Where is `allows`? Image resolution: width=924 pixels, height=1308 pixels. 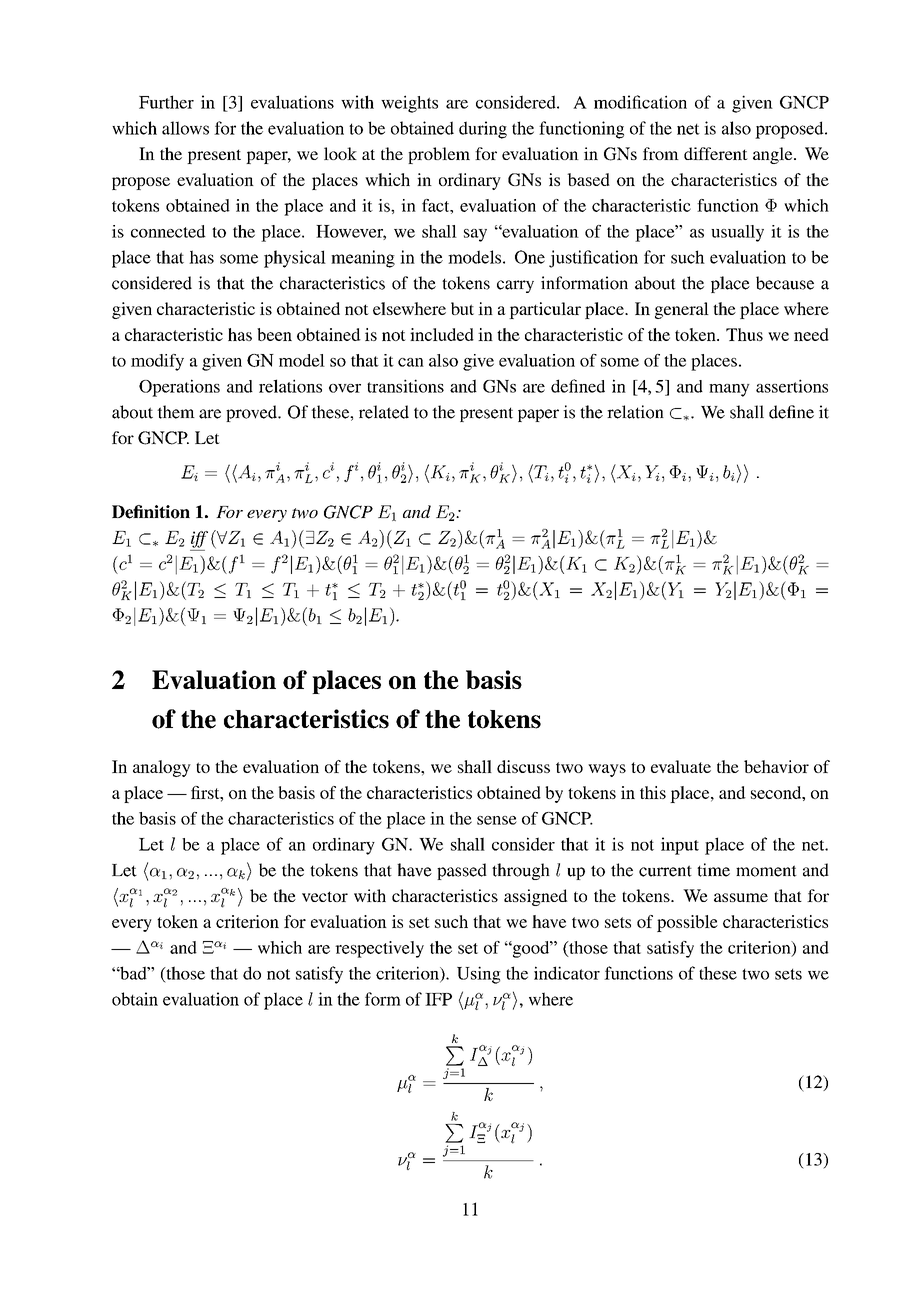 allows is located at coordinates (185, 128).
